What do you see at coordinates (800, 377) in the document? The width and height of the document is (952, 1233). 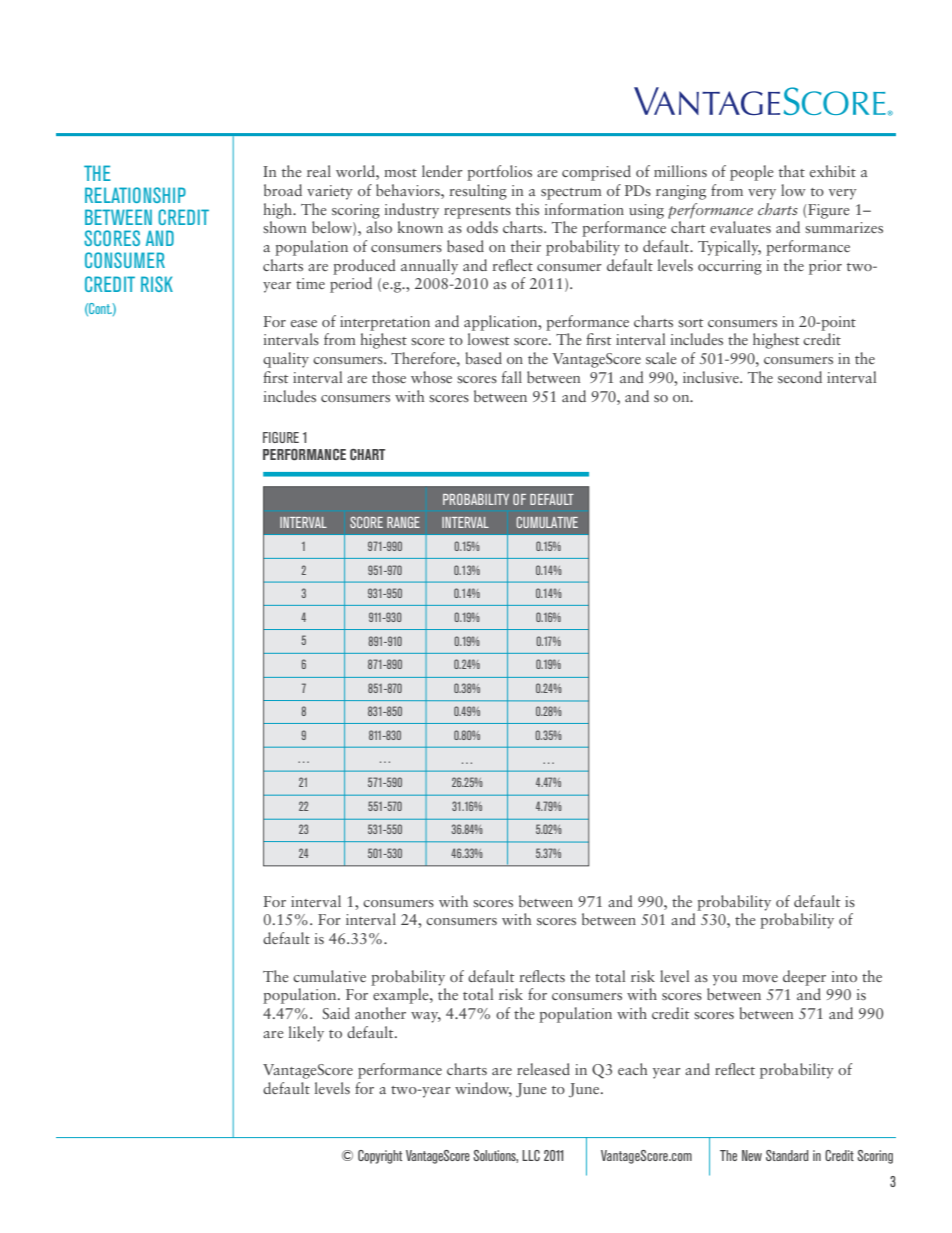 I see `second` at bounding box center [800, 377].
